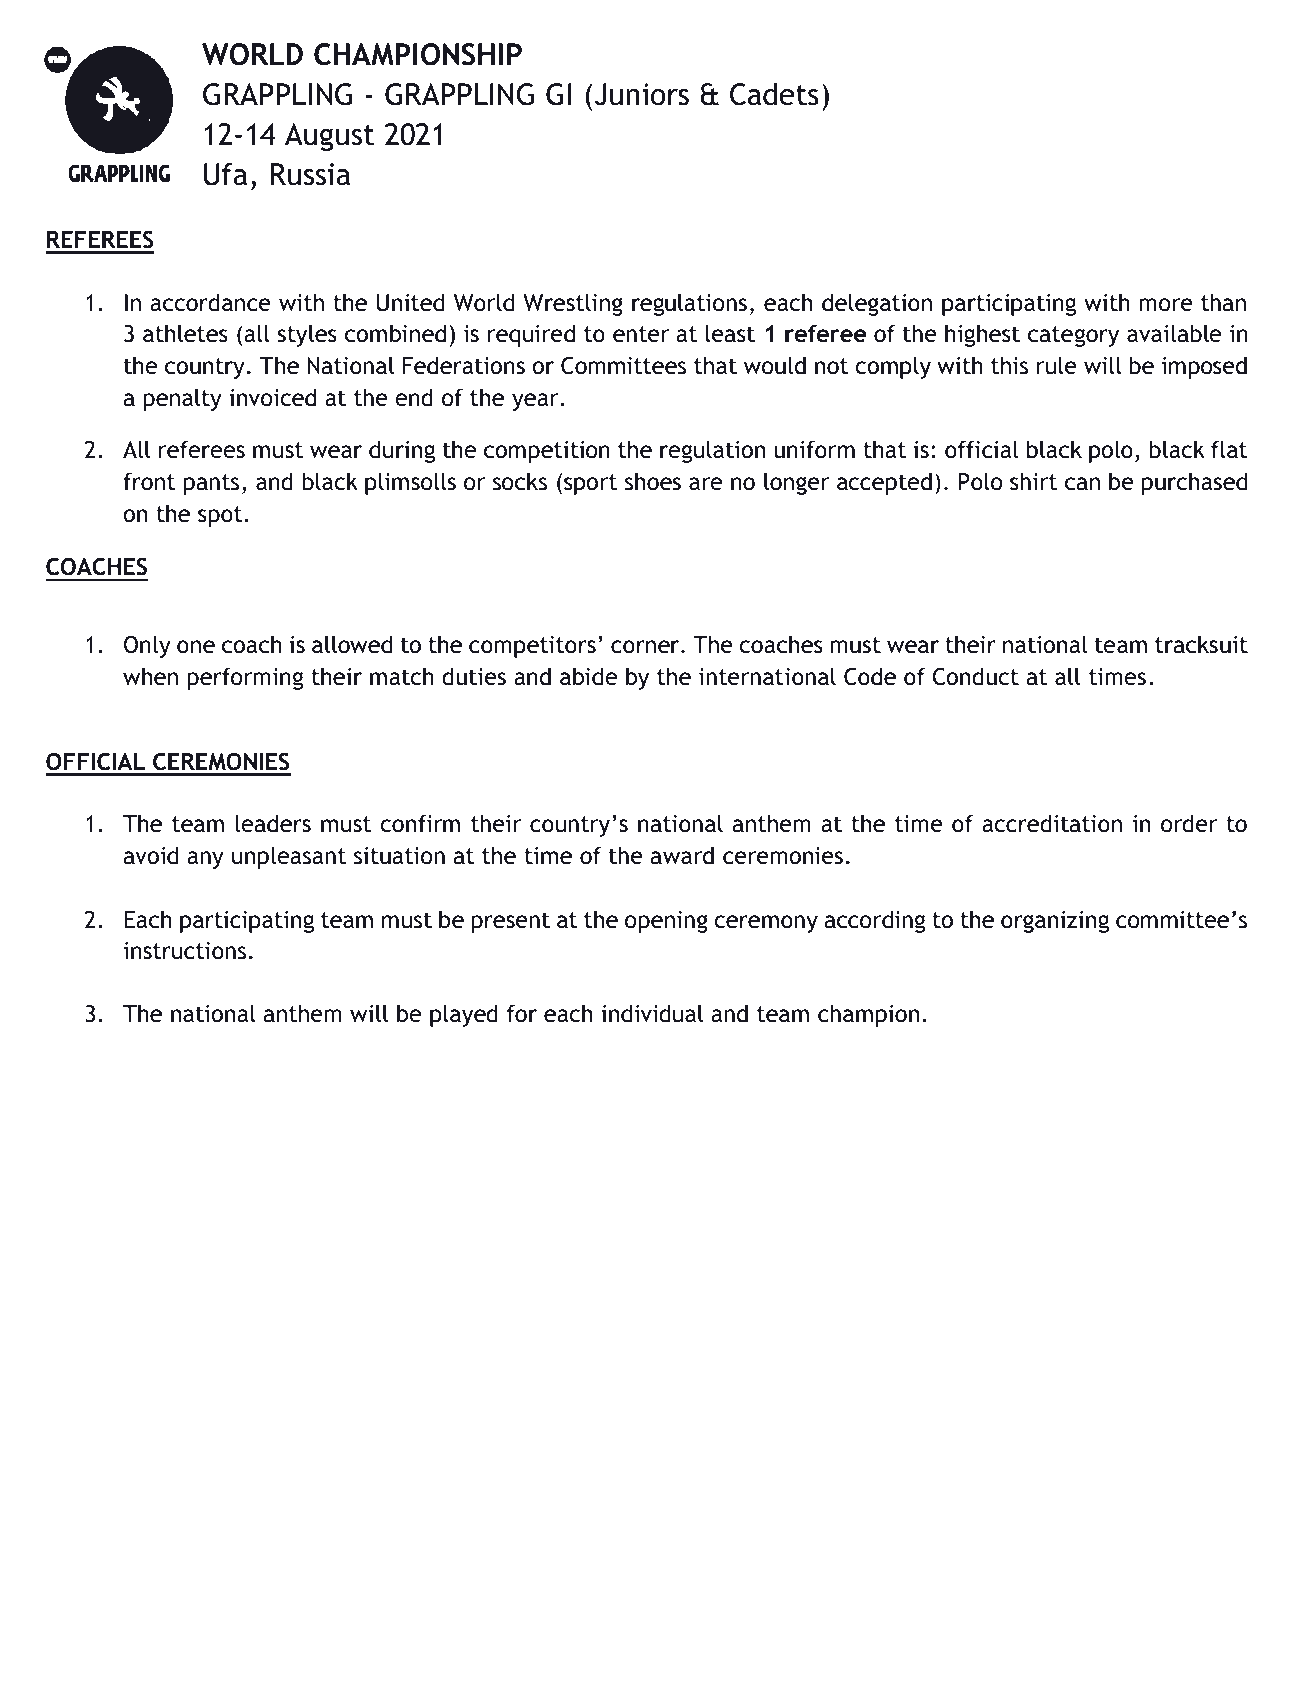 Image resolution: width=1315 pixels, height=1702 pixels. What do you see at coordinates (329, 137) in the document?
I see `August` at bounding box center [329, 137].
